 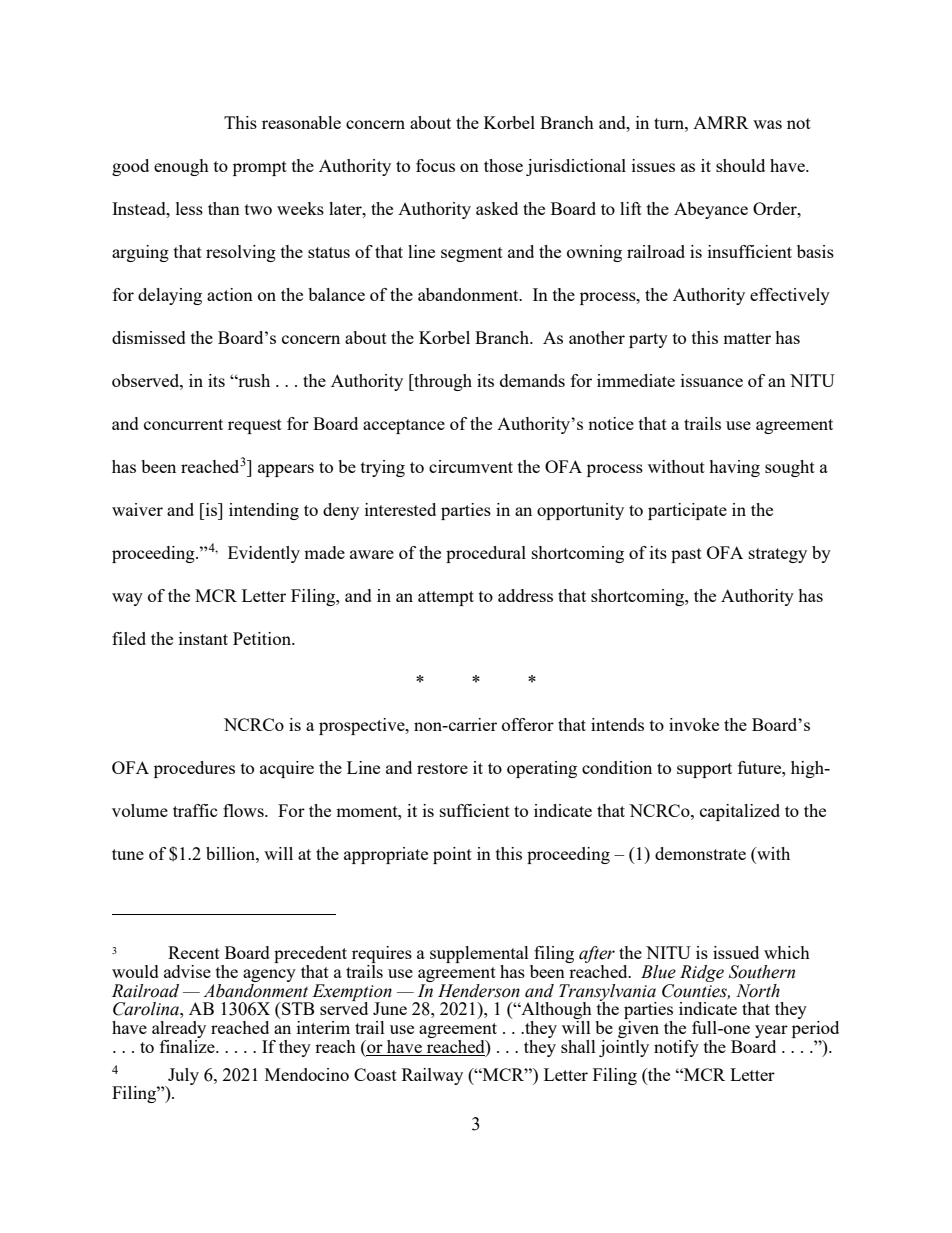 I want to click on those, so click(x=503, y=165).
